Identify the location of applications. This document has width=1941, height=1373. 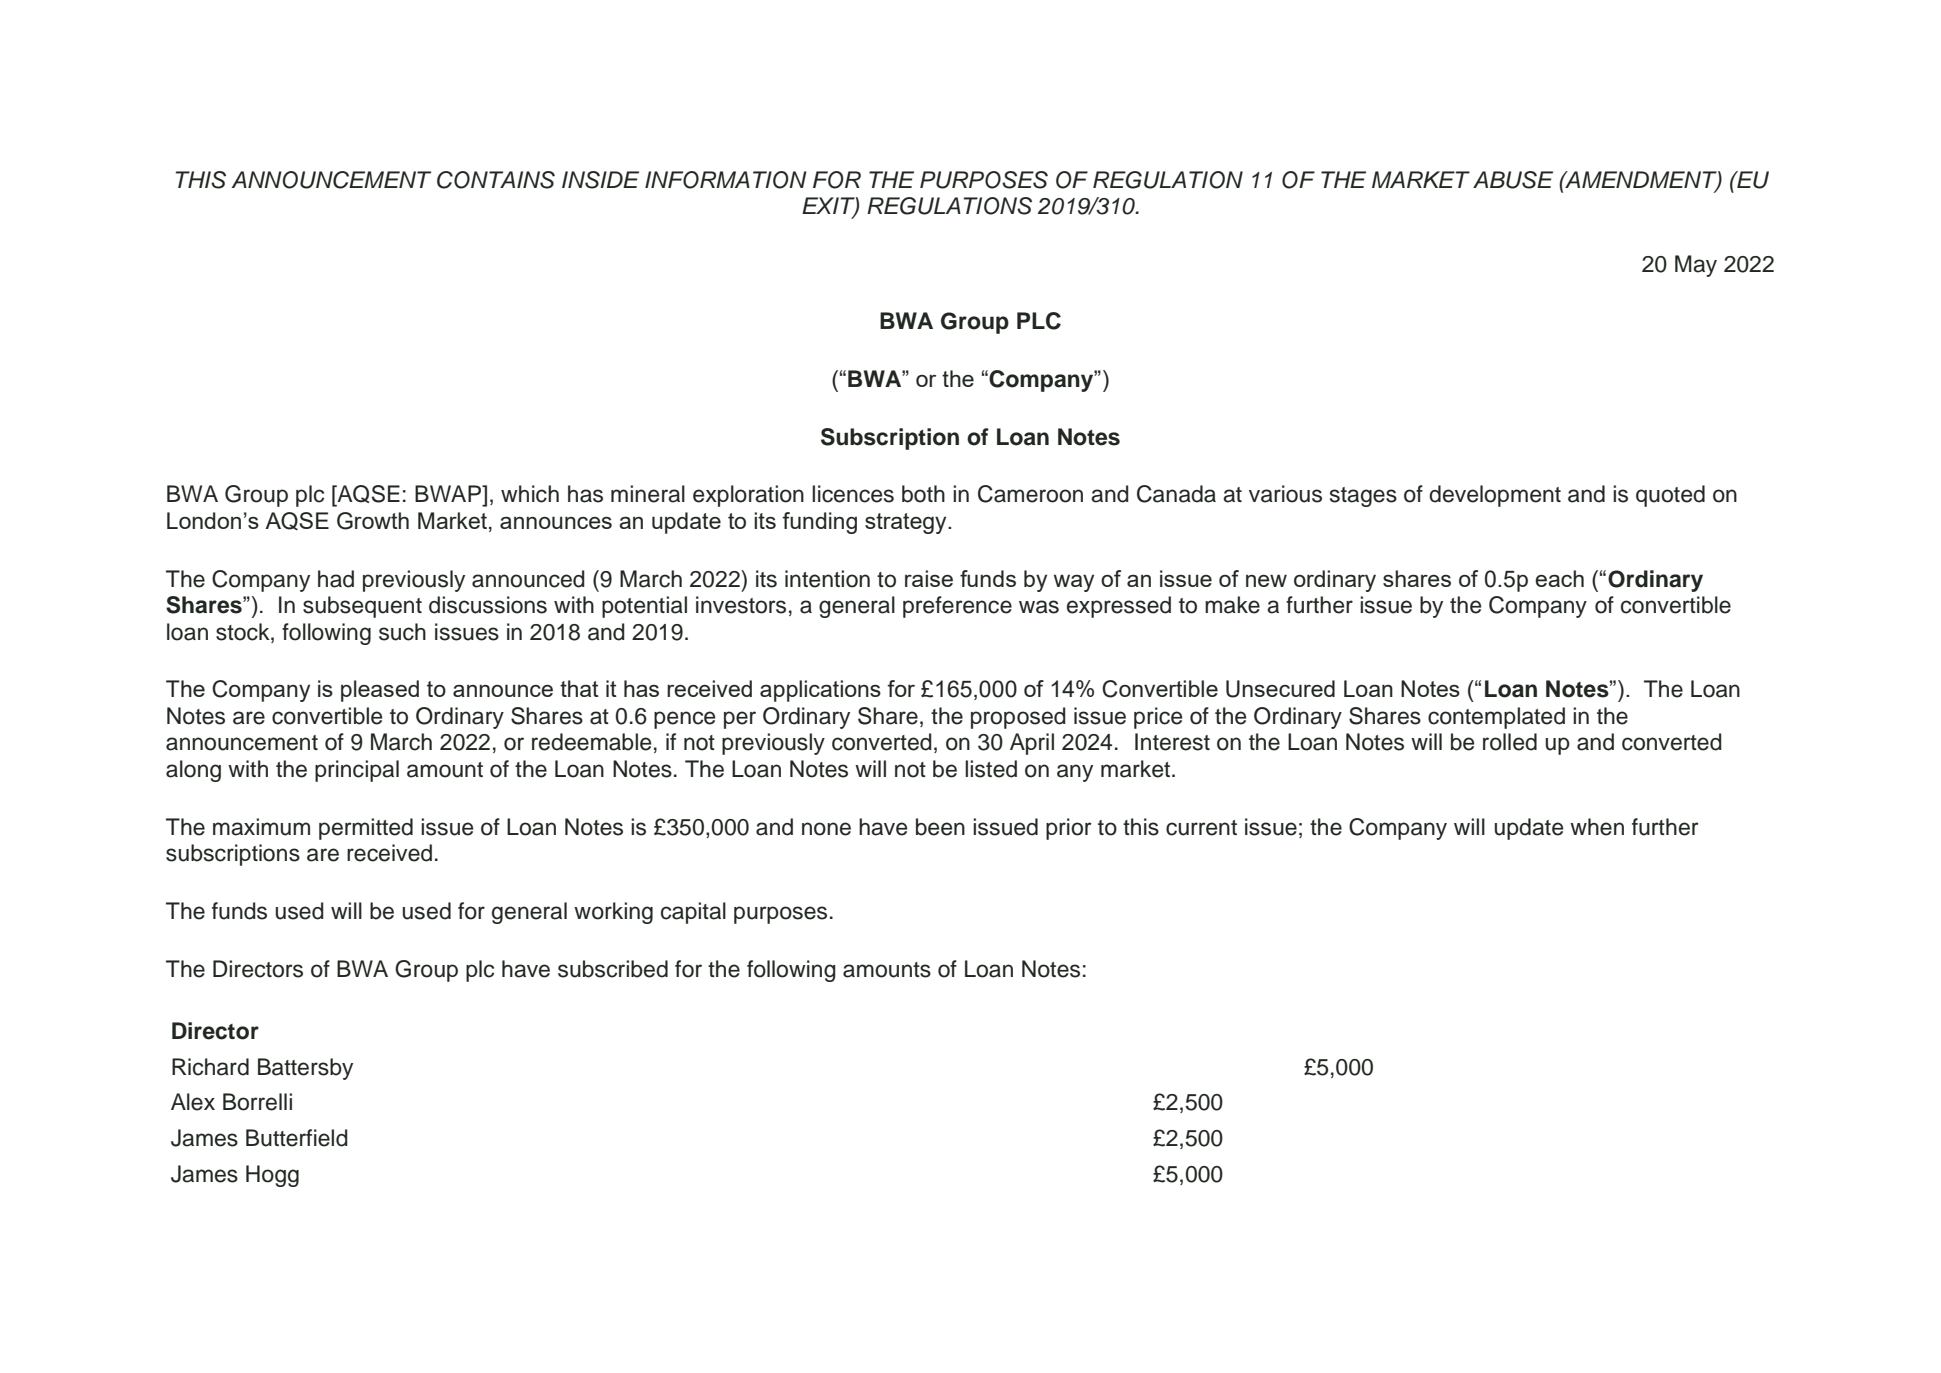
(820, 691).
